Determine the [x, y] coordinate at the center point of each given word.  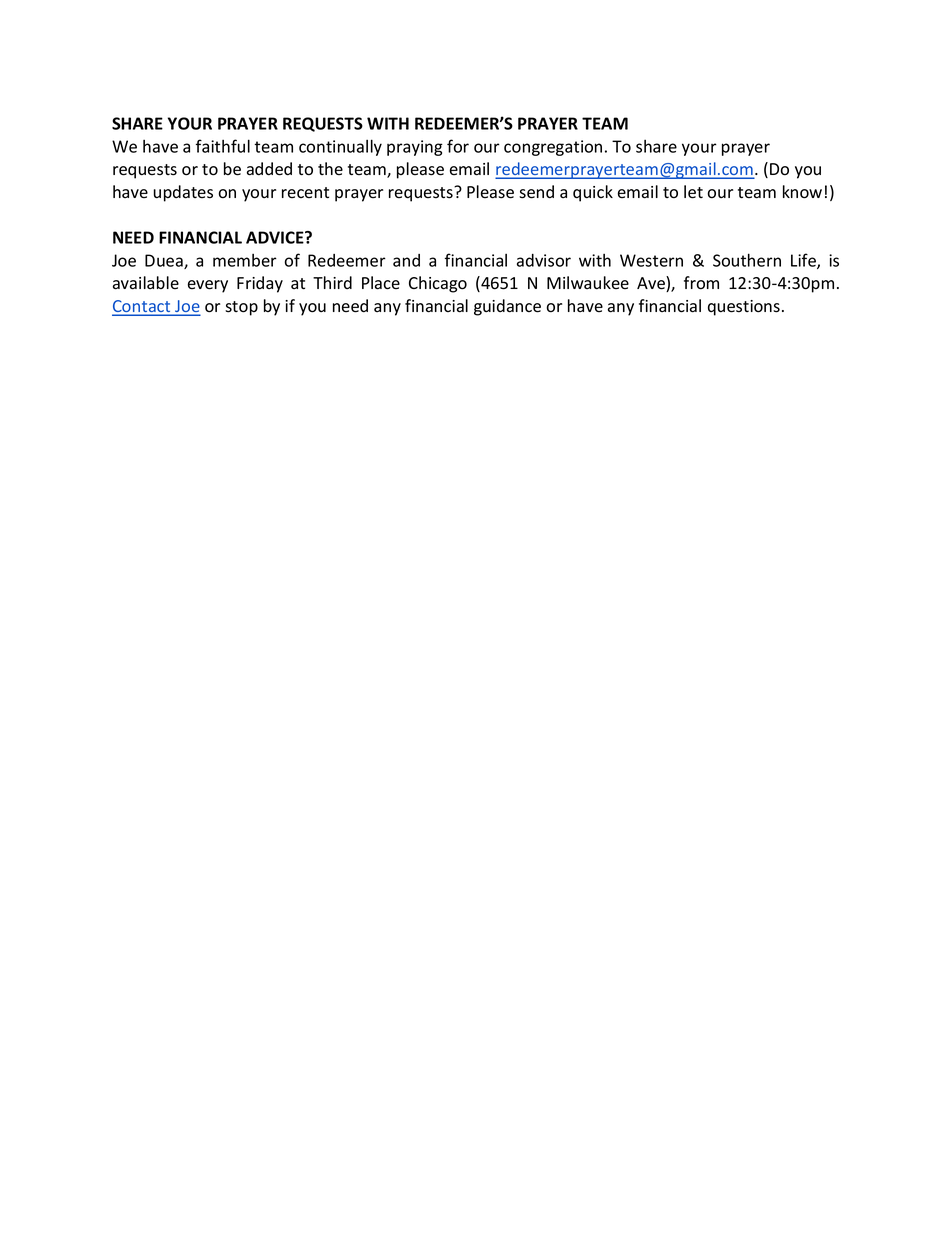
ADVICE [276, 237]
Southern [747, 260]
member [245, 260]
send [536, 192]
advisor [544, 260]
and [406, 260]
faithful [223, 146]
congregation [553, 148]
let [693, 192]
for [458, 146]
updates [183, 193]
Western [651, 260]
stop [241, 308]
